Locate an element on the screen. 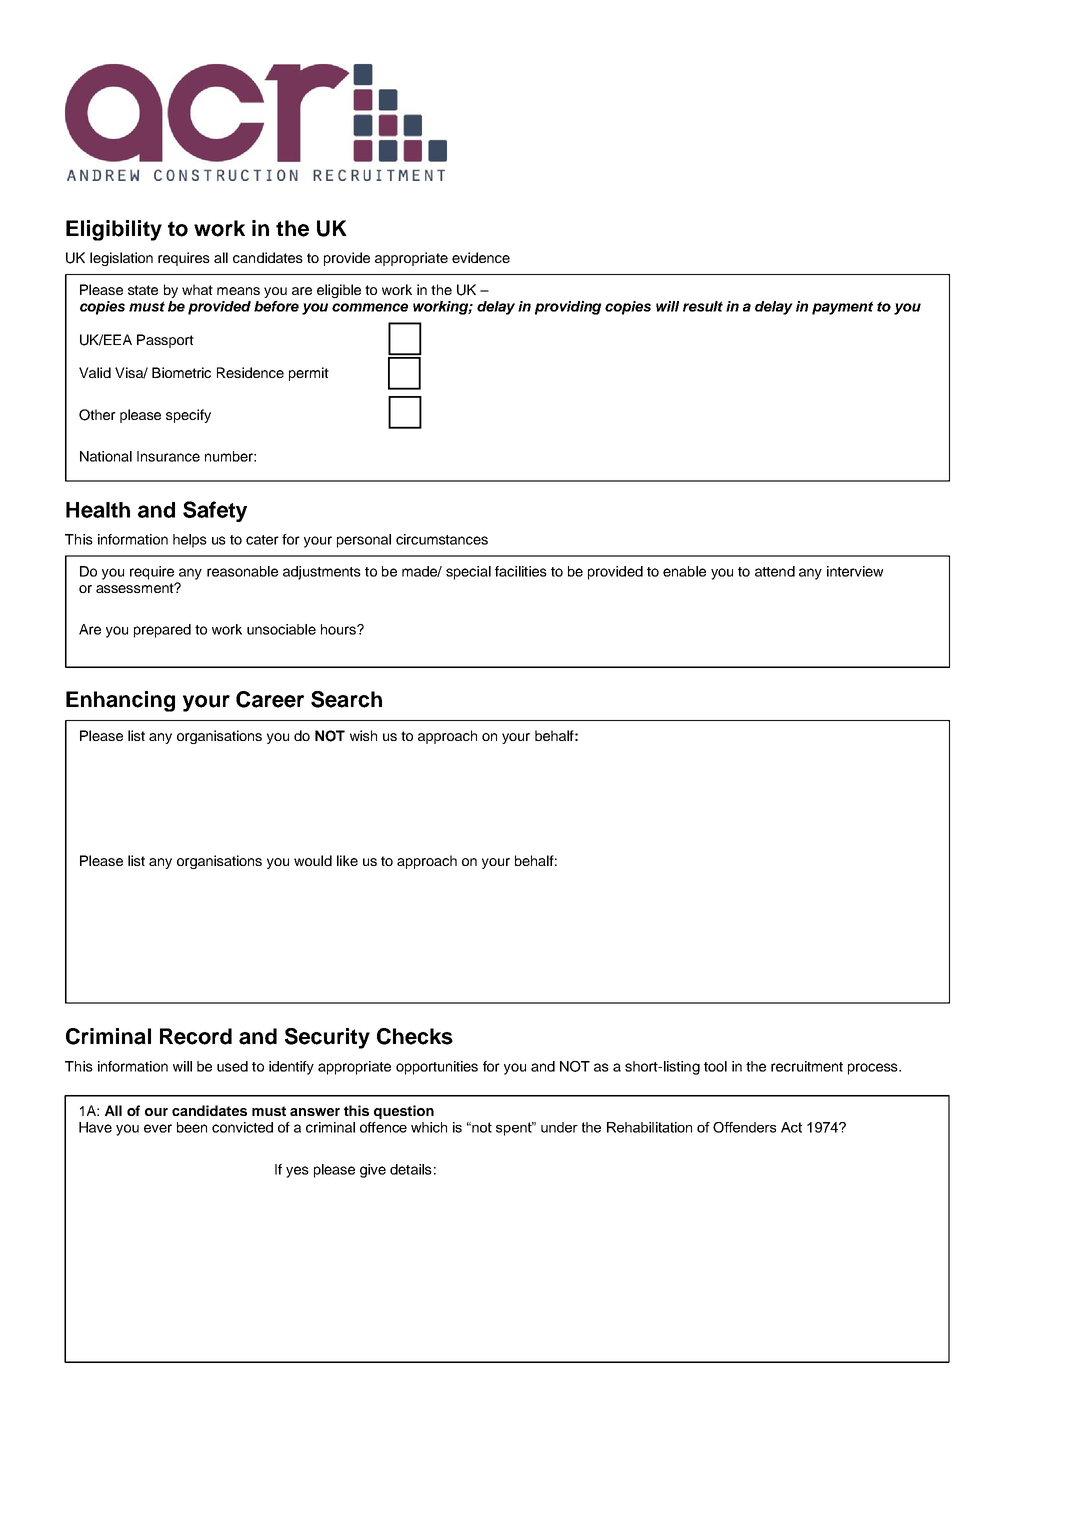 The image size is (1079, 1526). been is located at coordinates (192, 1127).
